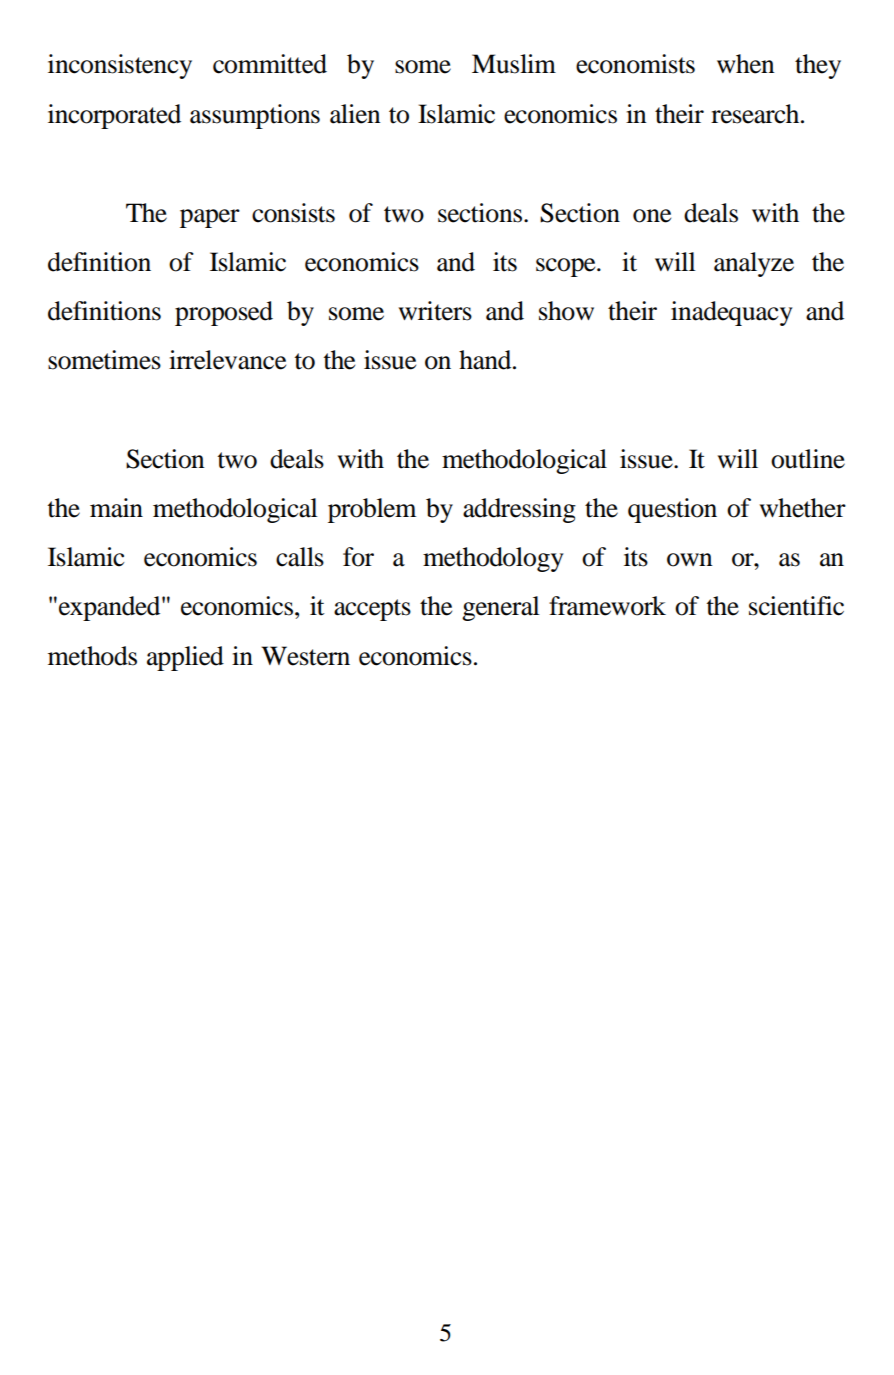 This page has width=894, height=1375. Describe the element at coordinates (501, 608) in the page. I see `general` at that location.
